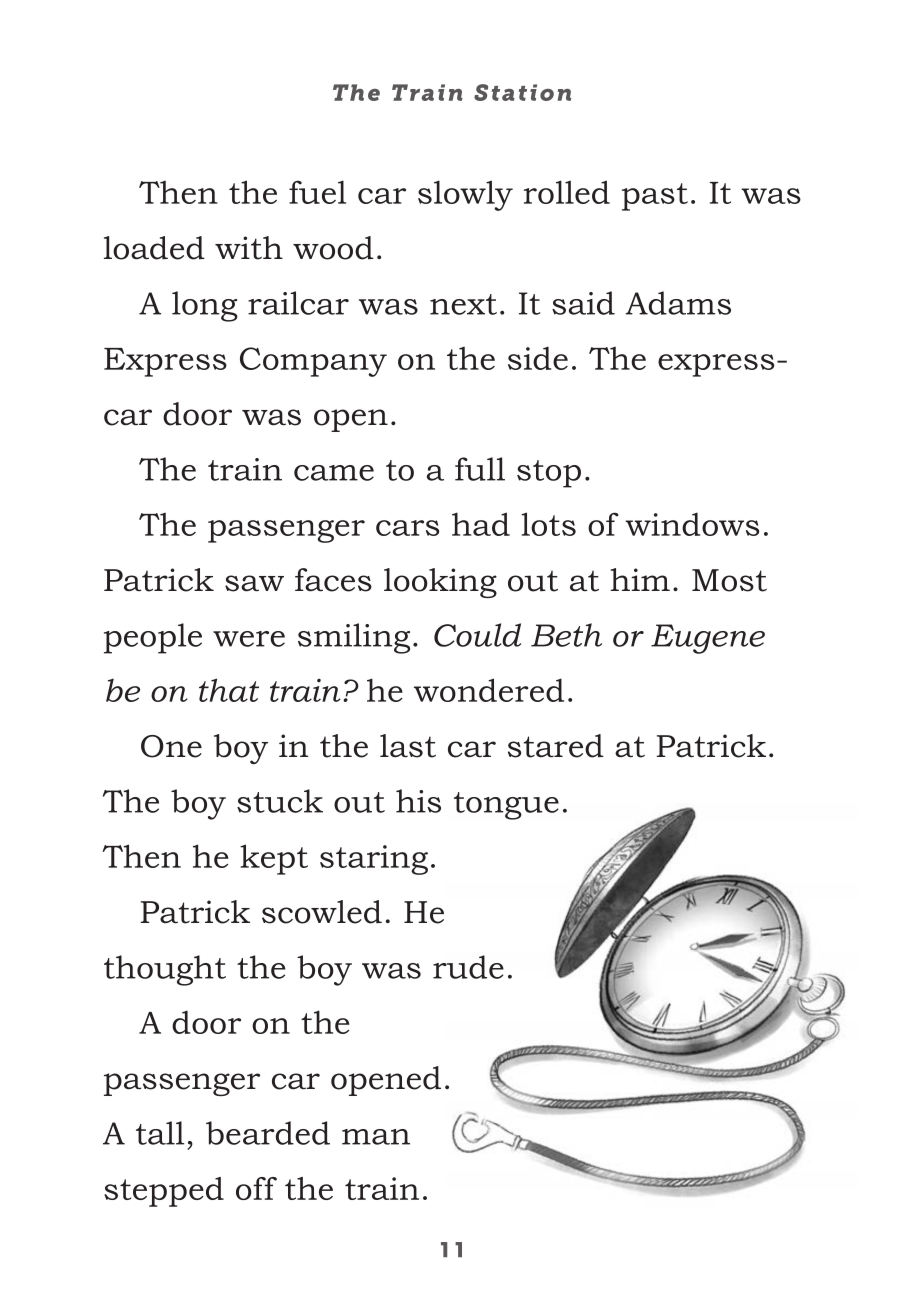  What do you see at coordinates (465, 195) in the document?
I see `slowly` at bounding box center [465, 195].
